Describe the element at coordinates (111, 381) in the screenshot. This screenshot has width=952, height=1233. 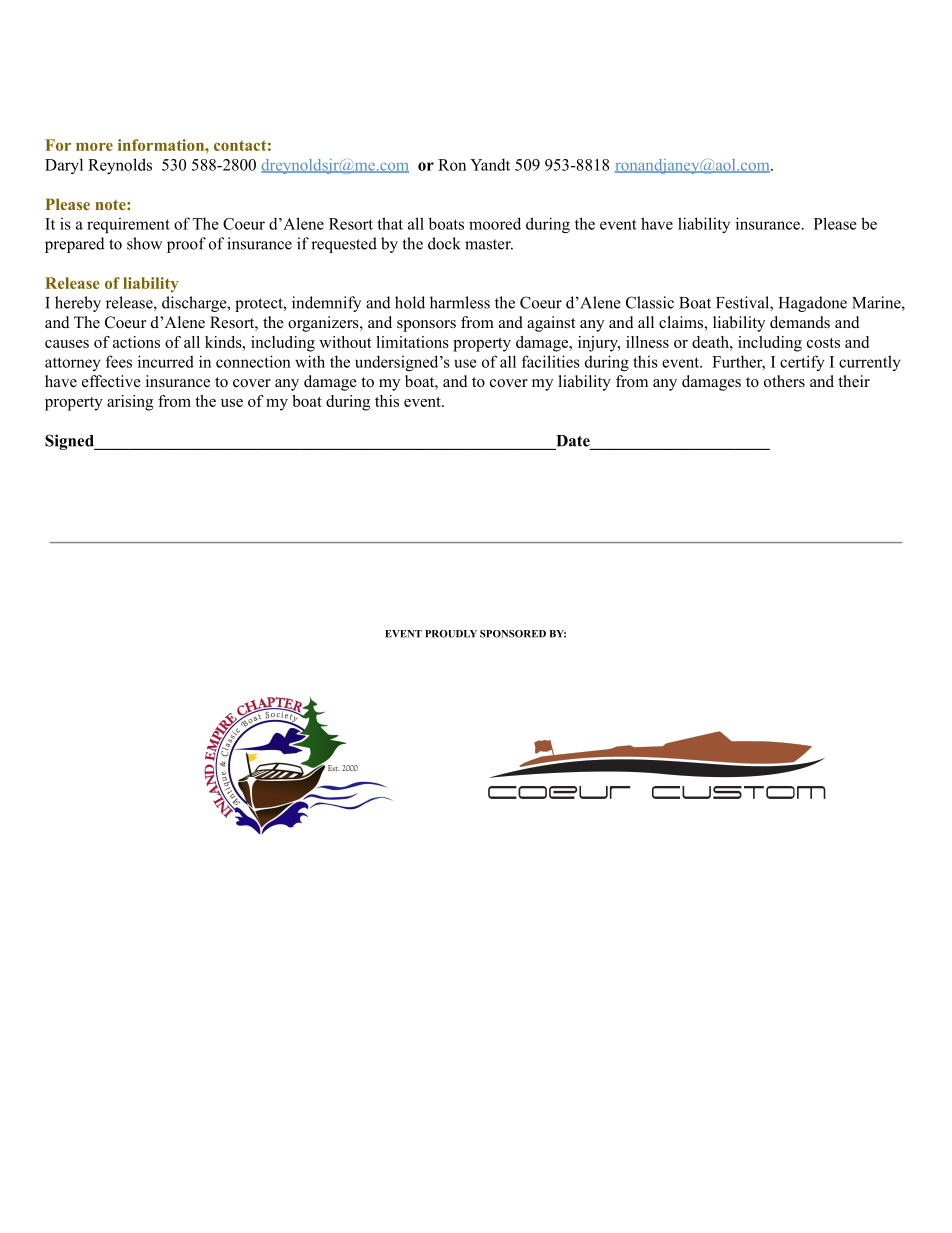
I see `effective` at that location.
